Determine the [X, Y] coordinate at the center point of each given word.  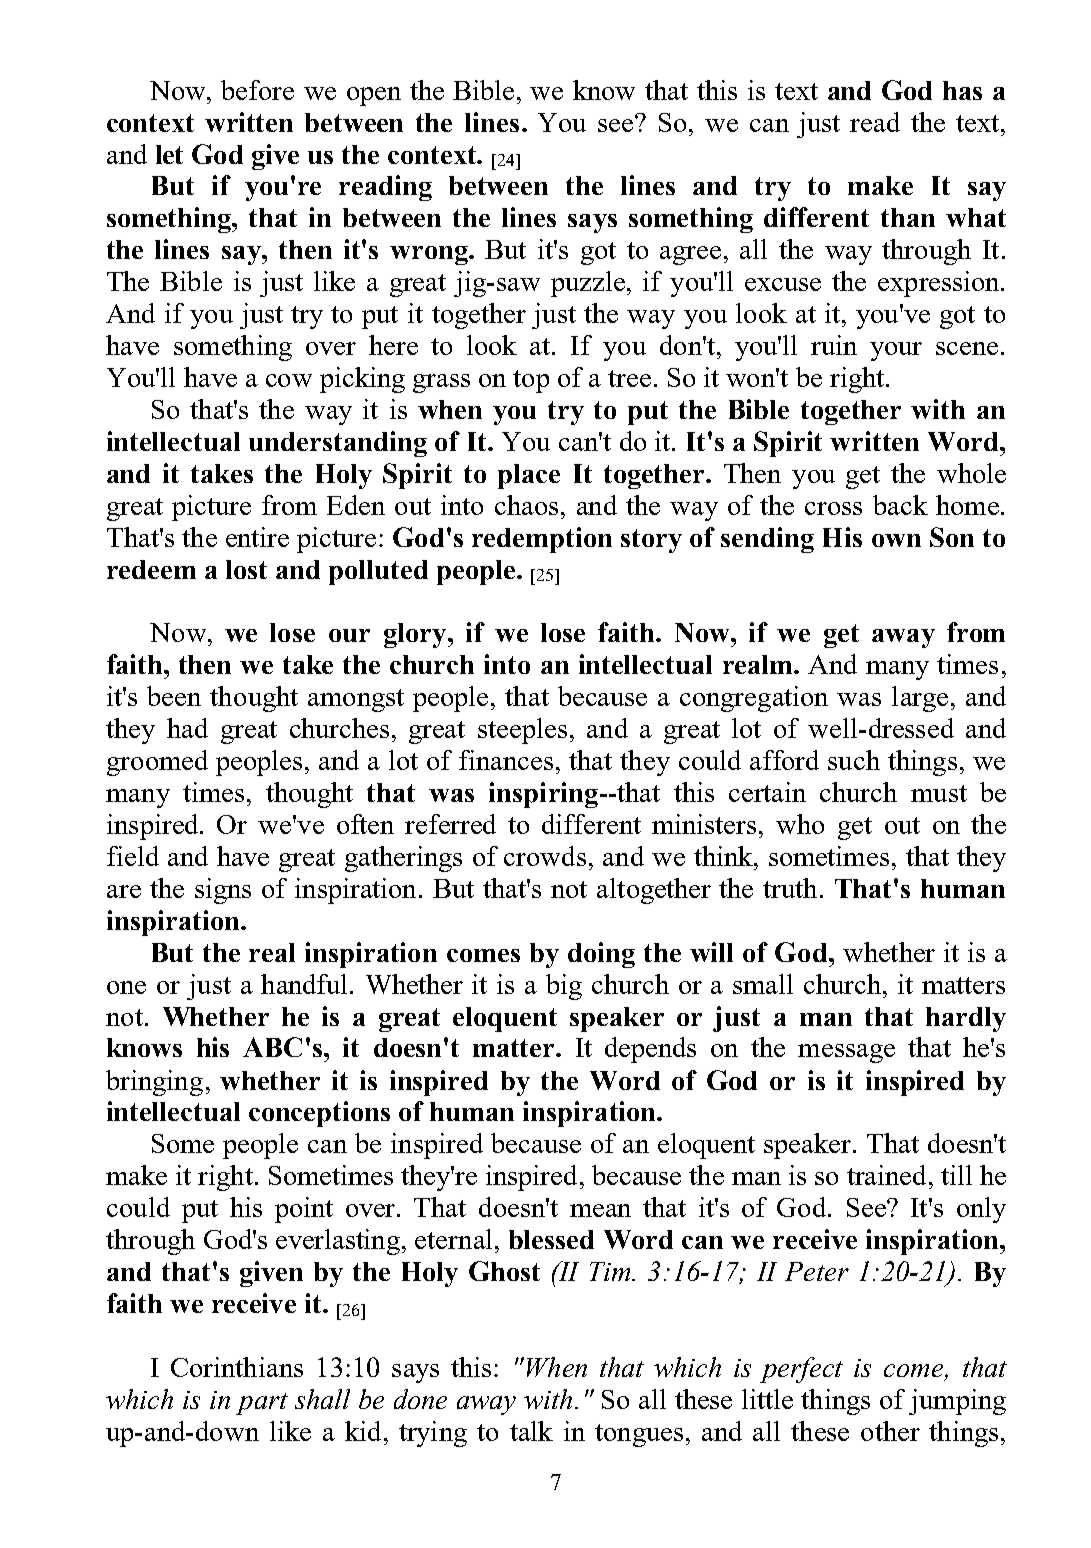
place [529, 476]
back [900, 505]
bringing [154, 1083]
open [374, 96]
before [257, 90]
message [846, 1053]
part [262, 1404]
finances [506, 760]
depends [650, 1050]
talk [531, 1431]
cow [289, 380]
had [187, 728]
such [854, 760]
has [962, 90]
